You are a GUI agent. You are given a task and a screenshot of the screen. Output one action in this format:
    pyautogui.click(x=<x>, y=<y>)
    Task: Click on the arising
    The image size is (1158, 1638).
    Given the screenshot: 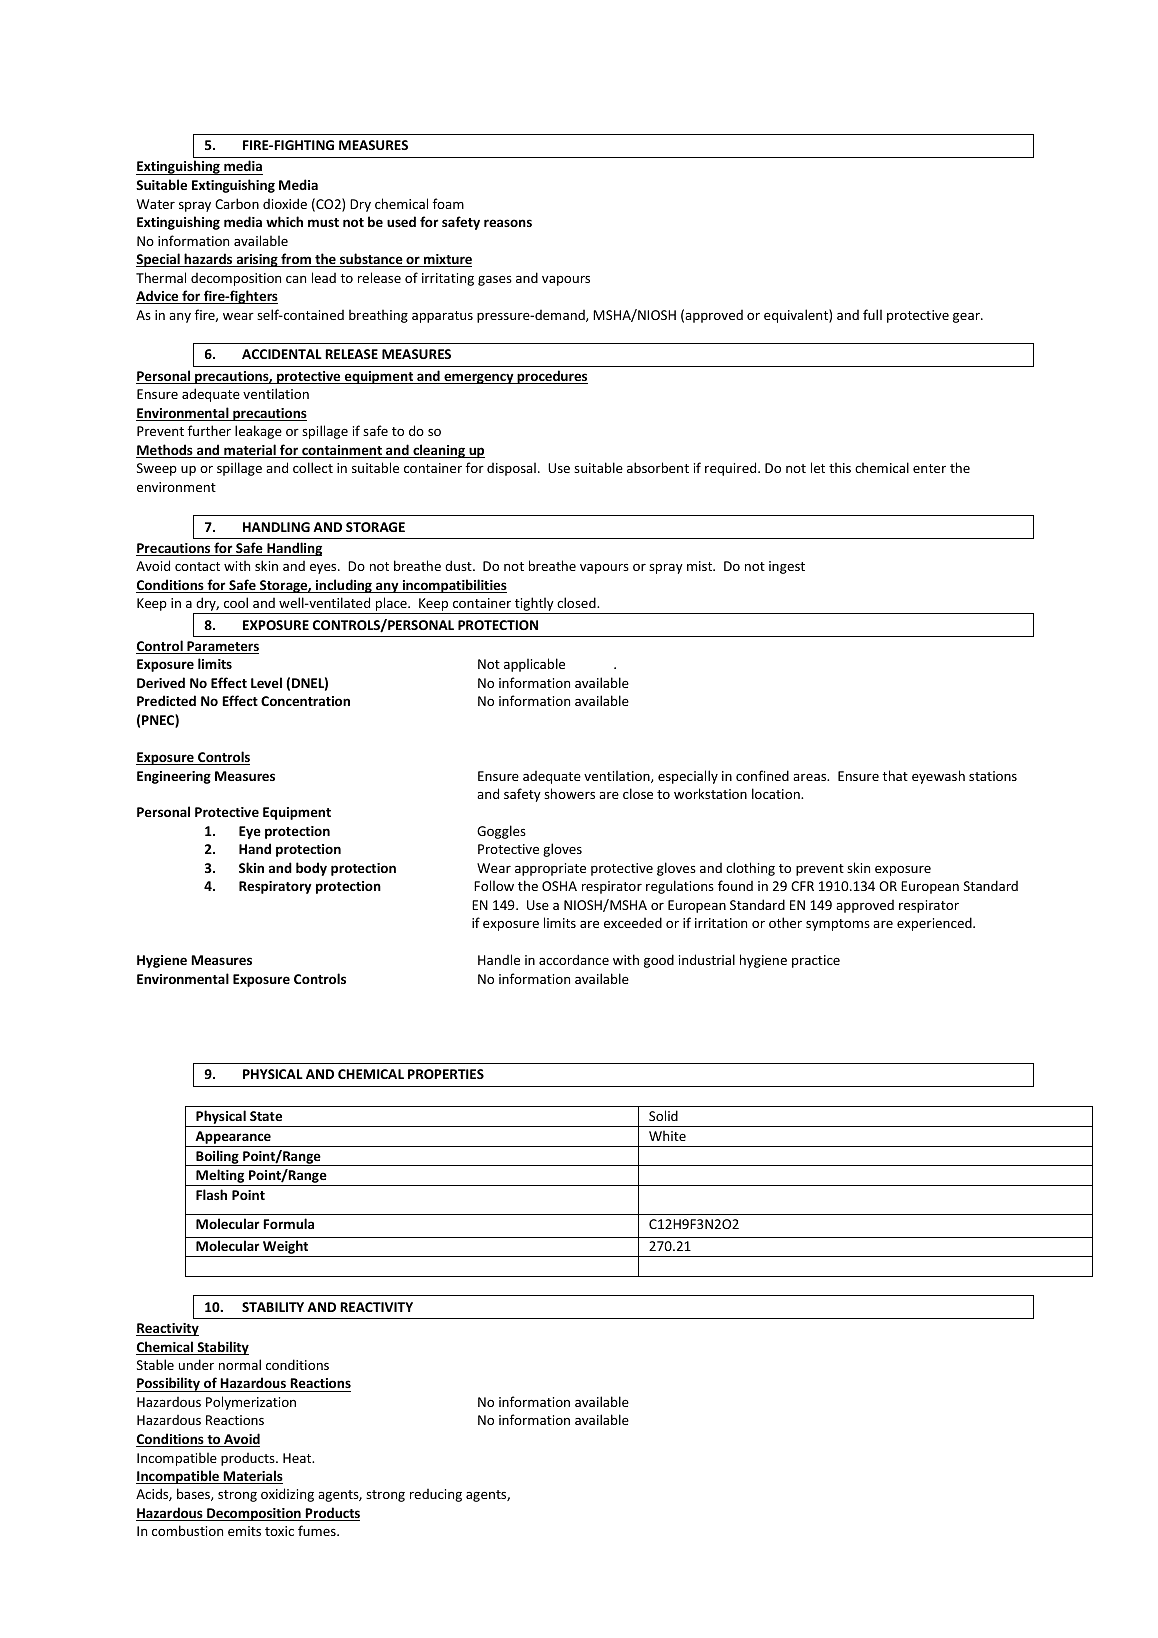 What is the action you would take?
    pyautogui.click(x=257, y=260)
